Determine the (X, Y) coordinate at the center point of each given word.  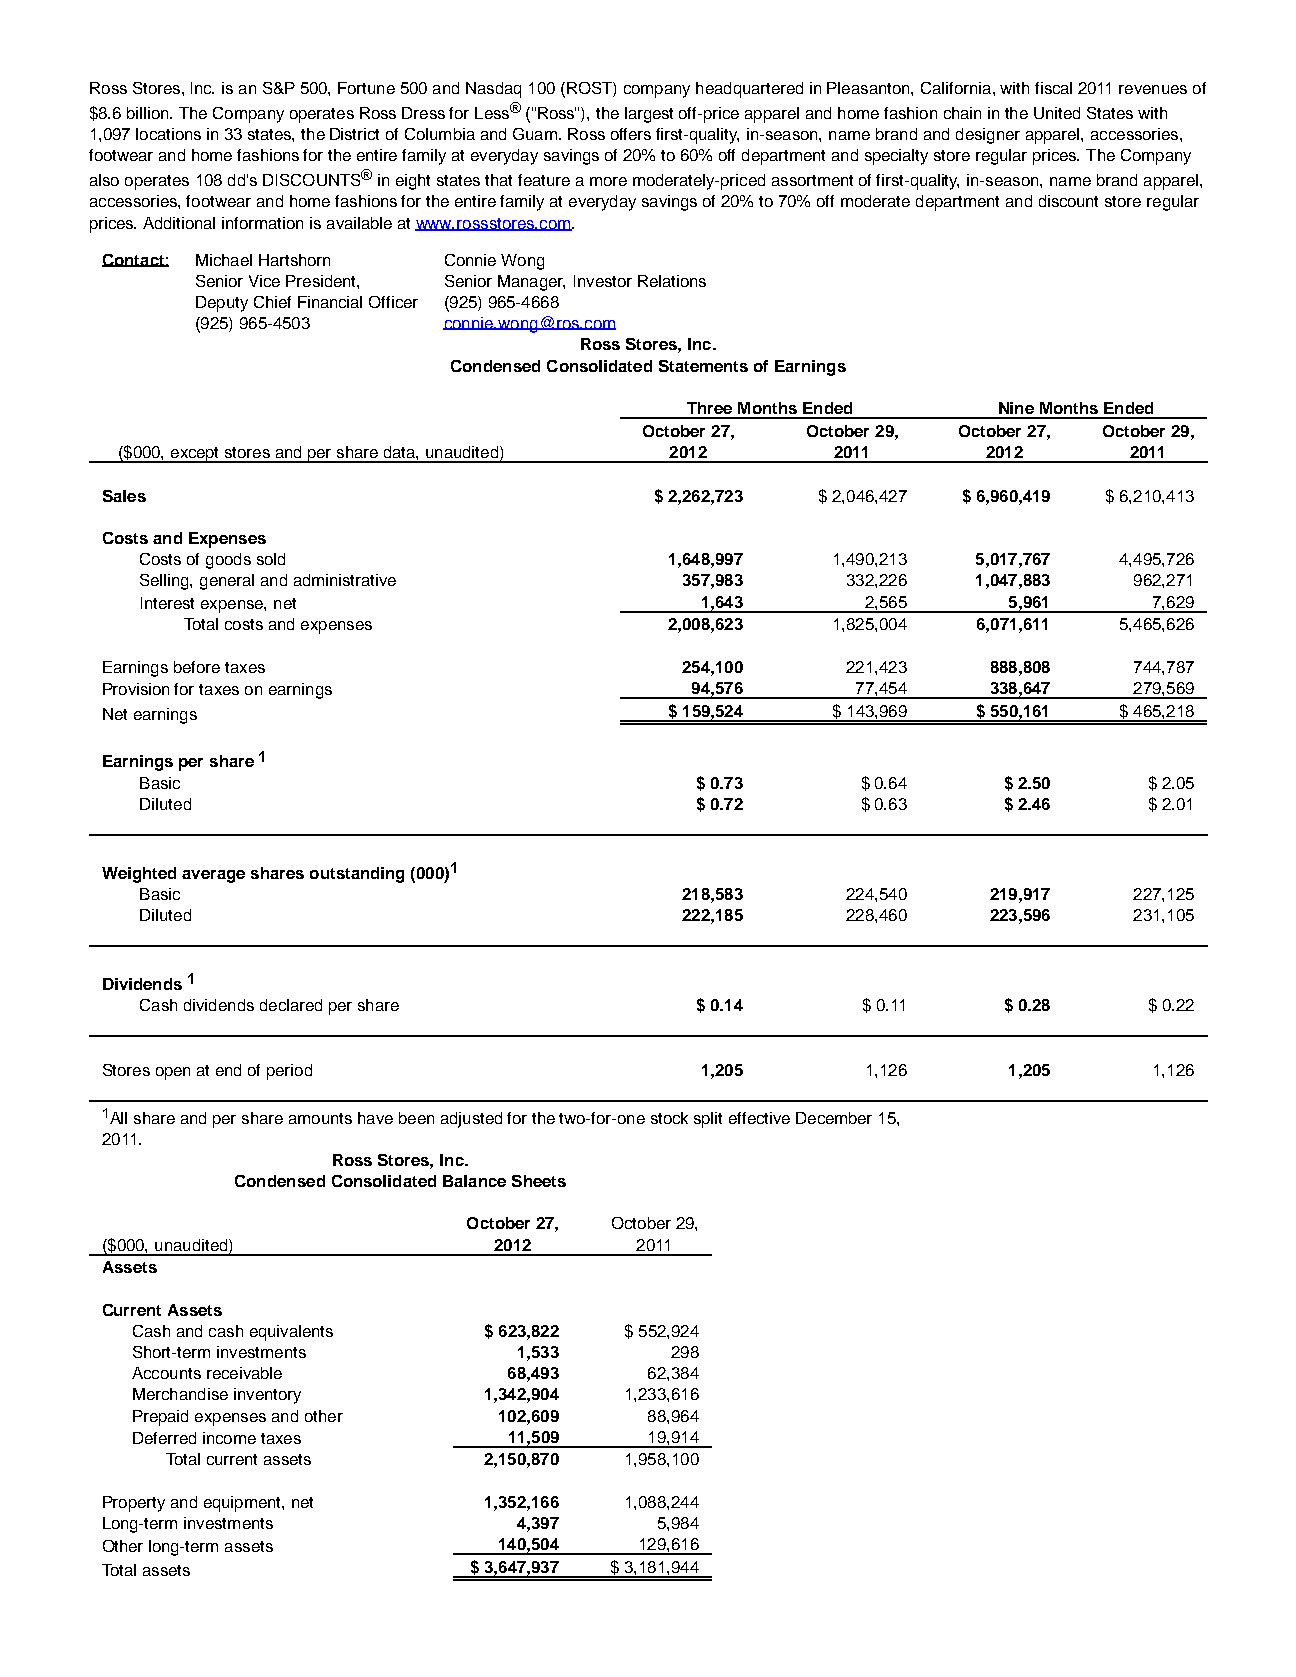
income (229, 1438)
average (213, 876)
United (1057, 113)
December (834, 1118)
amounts (320, 1118)
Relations (672, 281)
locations (168, 134)
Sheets (539, 1181)
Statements (703, 366)
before (197, 667)
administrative (345, 580)
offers (631, 134)
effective (759, 1118)
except (195, 455)
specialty (896, 157)
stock (669, 1118)
